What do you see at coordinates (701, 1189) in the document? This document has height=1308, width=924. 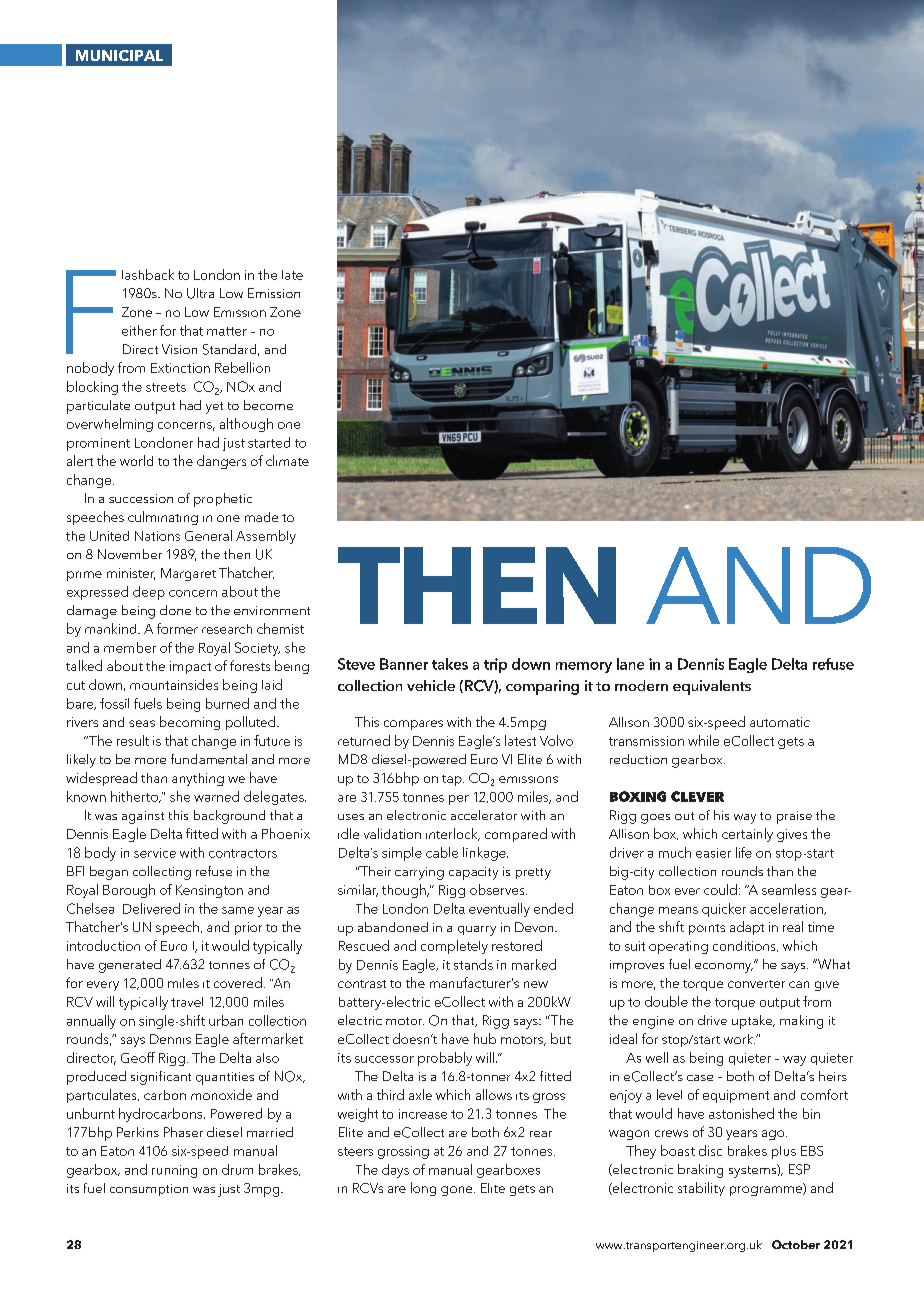 I see `stability` at bounding box center [701, 1189].
